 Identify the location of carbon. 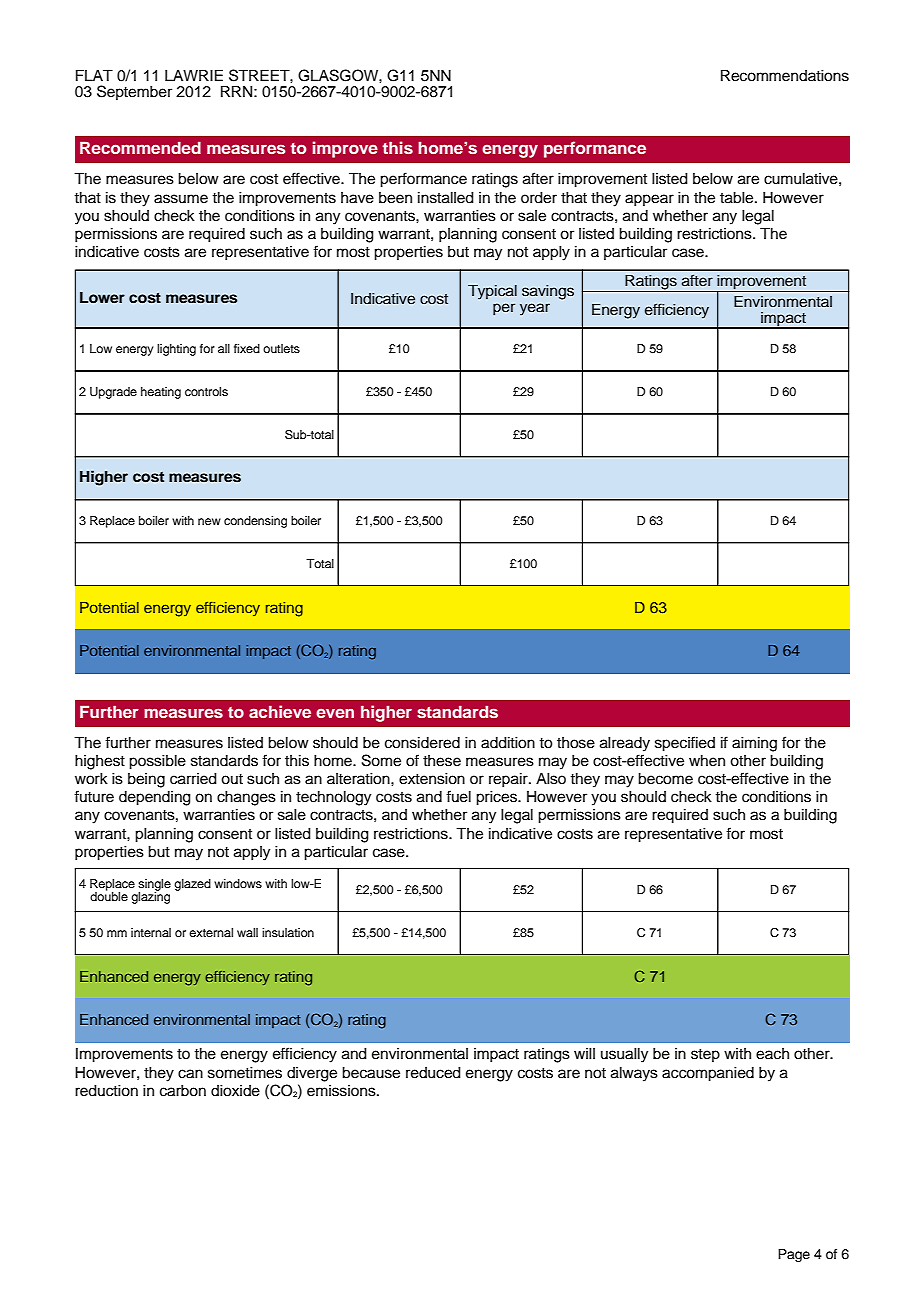
(183, 1091).
